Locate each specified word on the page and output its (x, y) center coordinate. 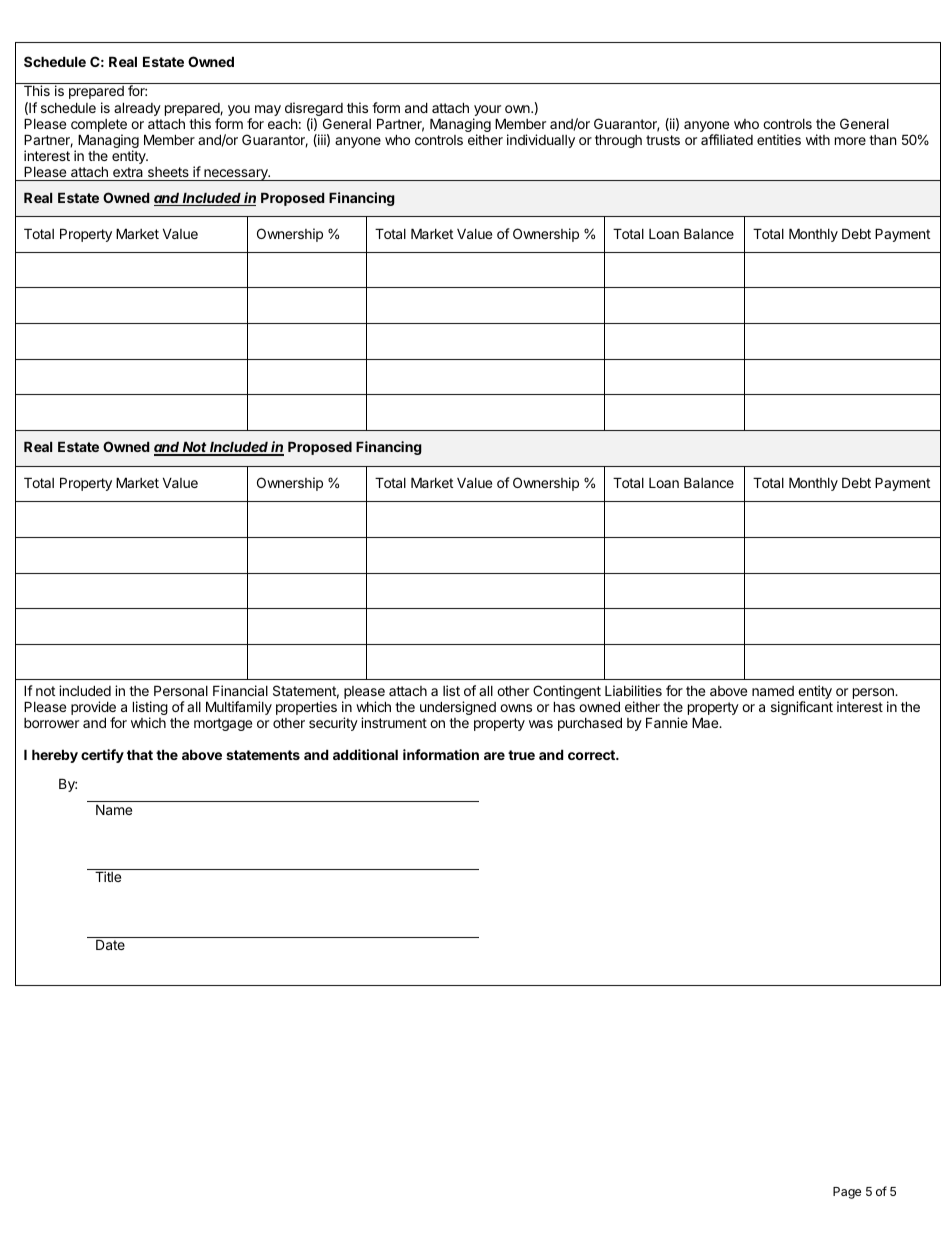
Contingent (567, 693)
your (487, 110)
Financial (240, 690)
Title (108, 876)
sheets (168, 172)
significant (802, 708)
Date (110, 944)
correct (592, 755)
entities (779, 139)
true (521, 755)
